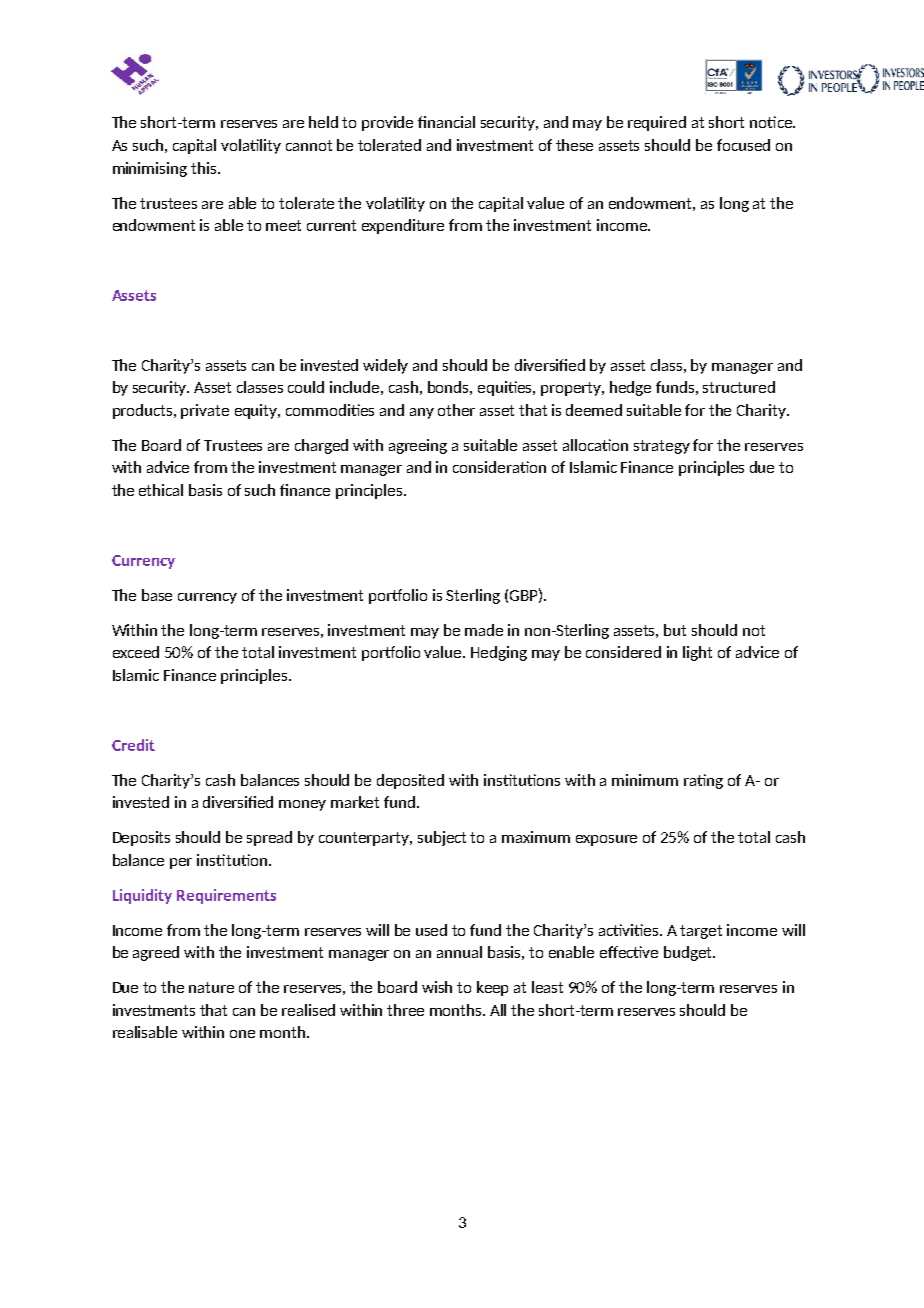 Image resolution: width=924 pixels, height=1308 pixels. Describe the element at coordinates (675, 630) in the screenshot. I see `but` at that location.
